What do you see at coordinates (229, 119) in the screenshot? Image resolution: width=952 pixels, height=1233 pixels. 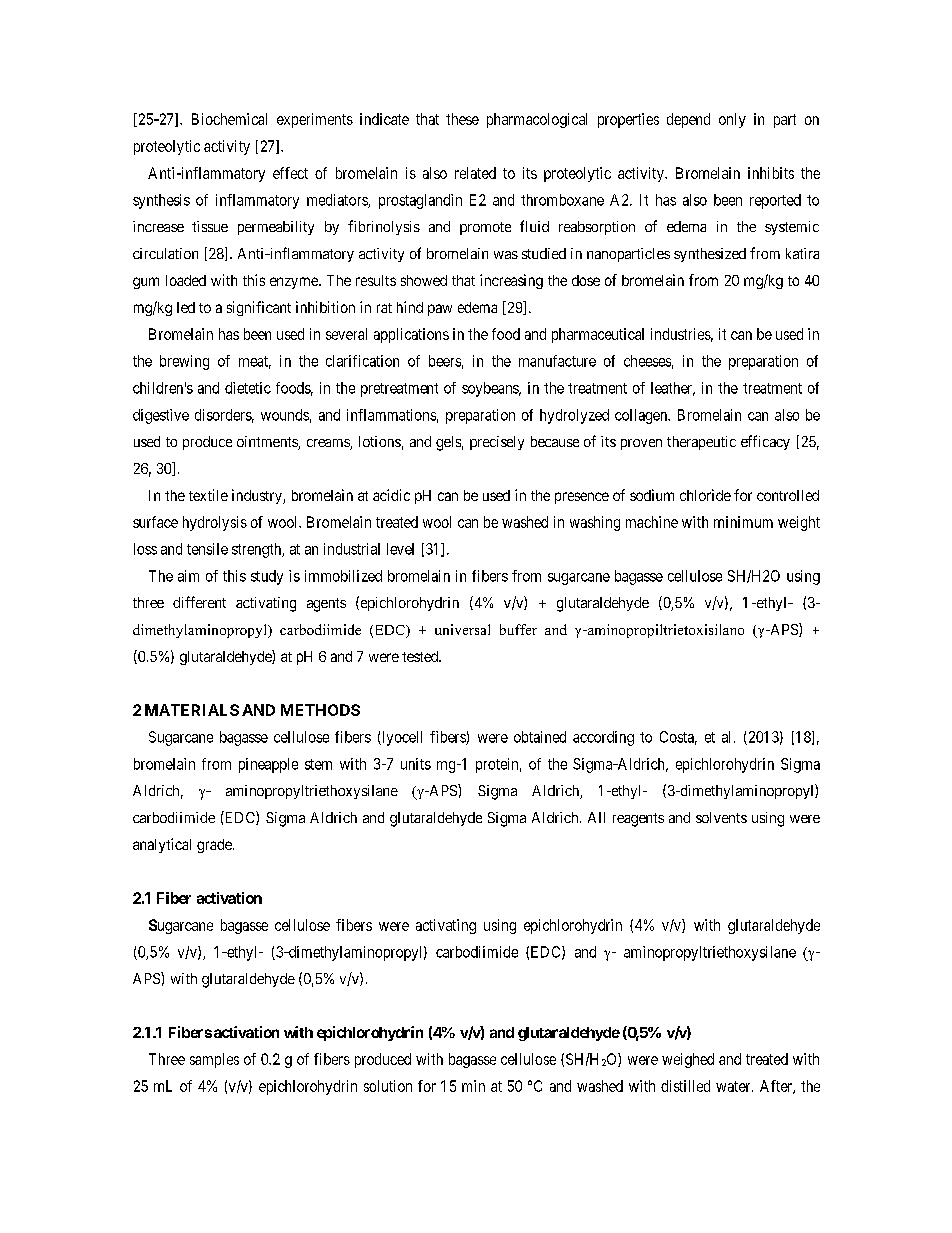 I see `Biochemical` at bounding box center [229, 119].
